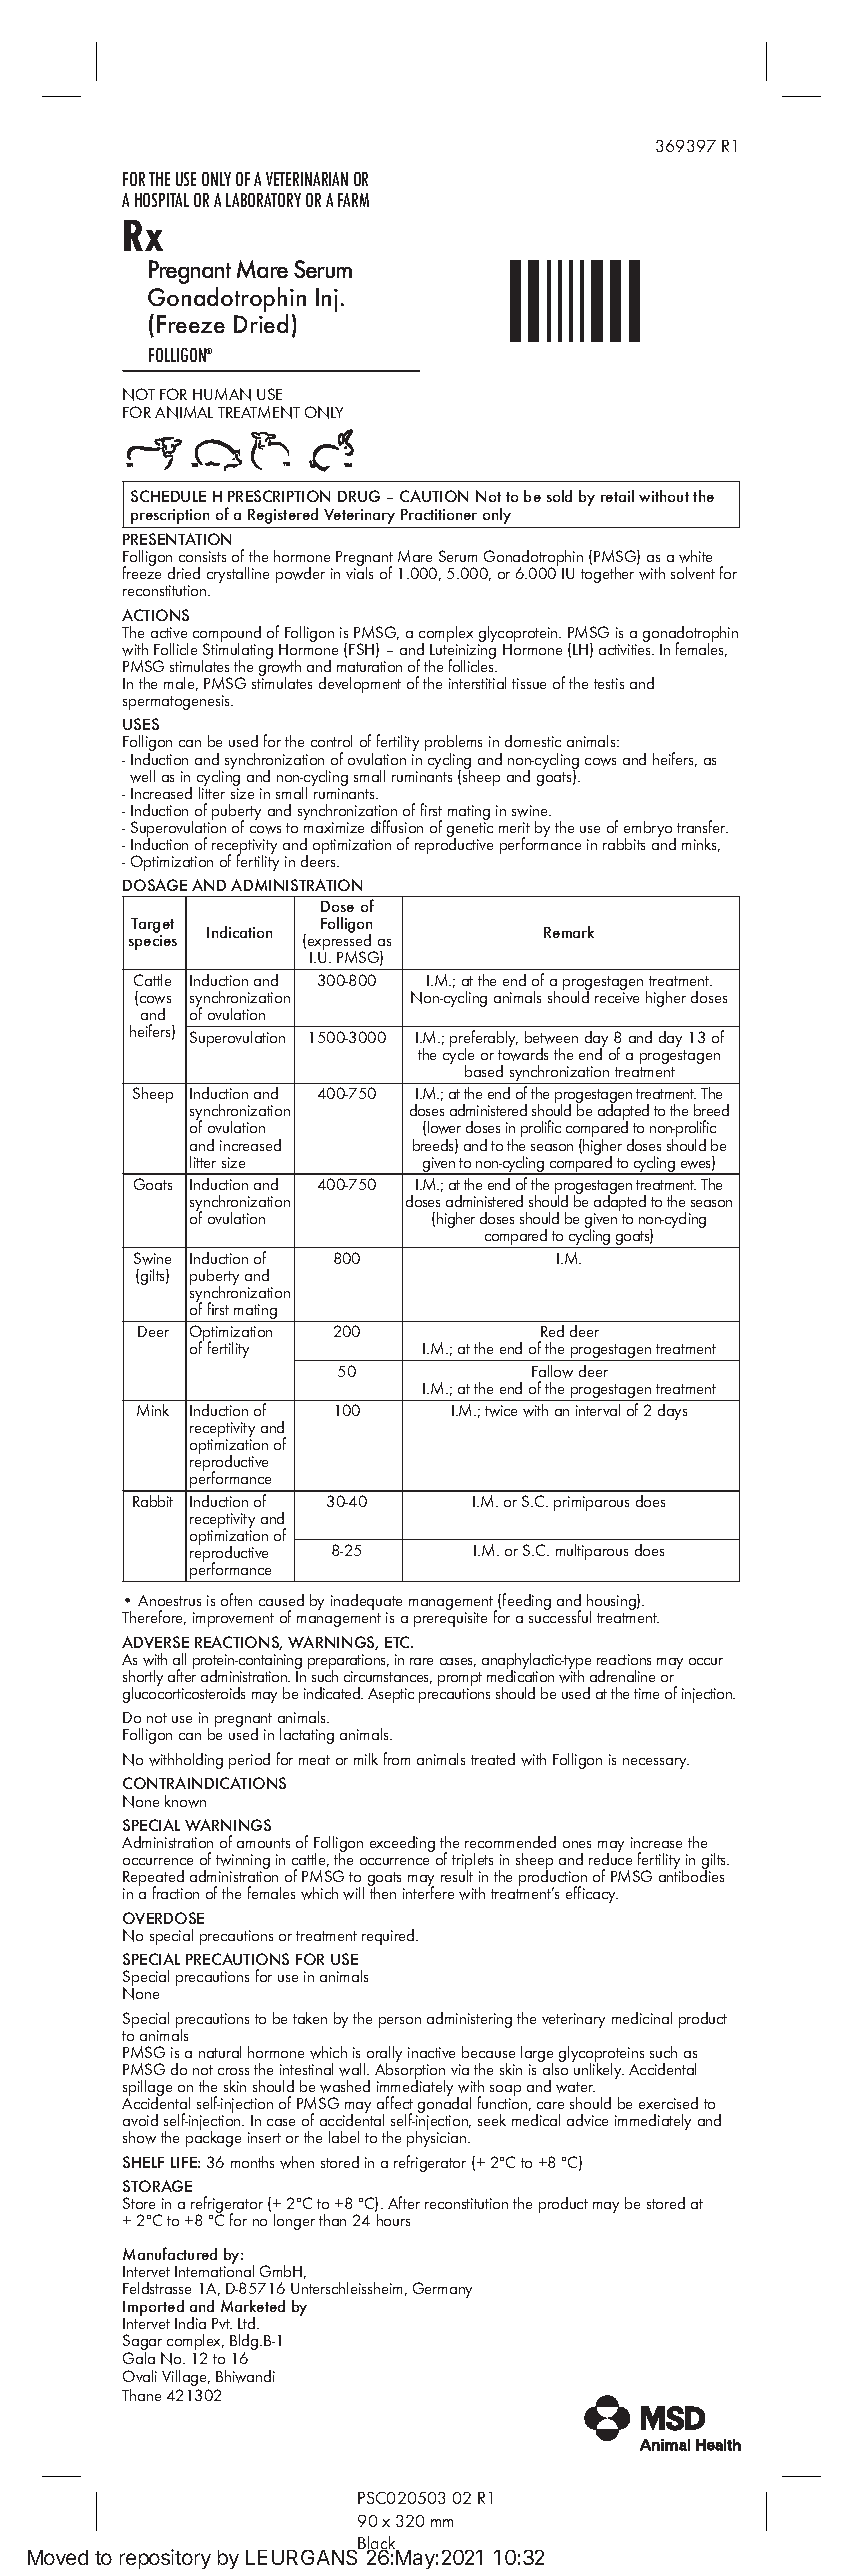  Describe the element at coordinates (366, 1759) in the screenshot. I see `milk` at that location.
